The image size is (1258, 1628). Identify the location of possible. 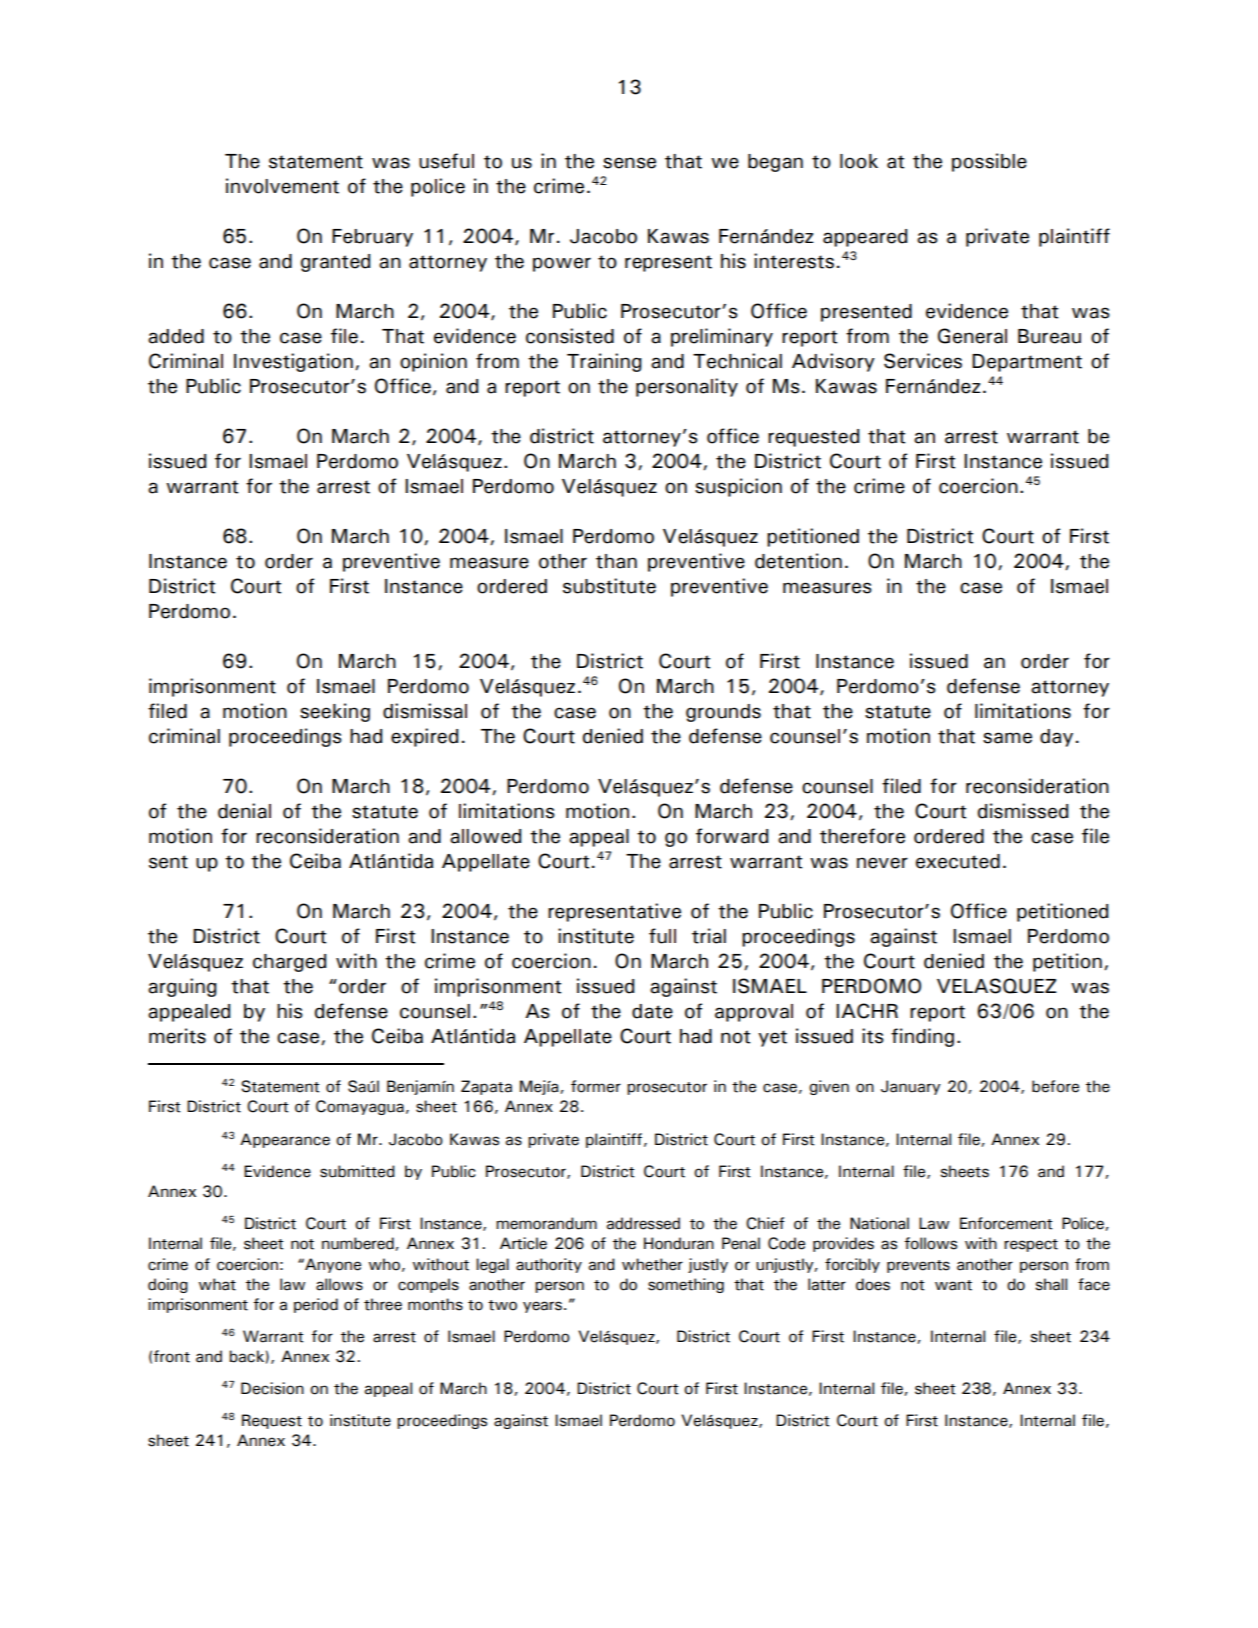
(989, 162).
